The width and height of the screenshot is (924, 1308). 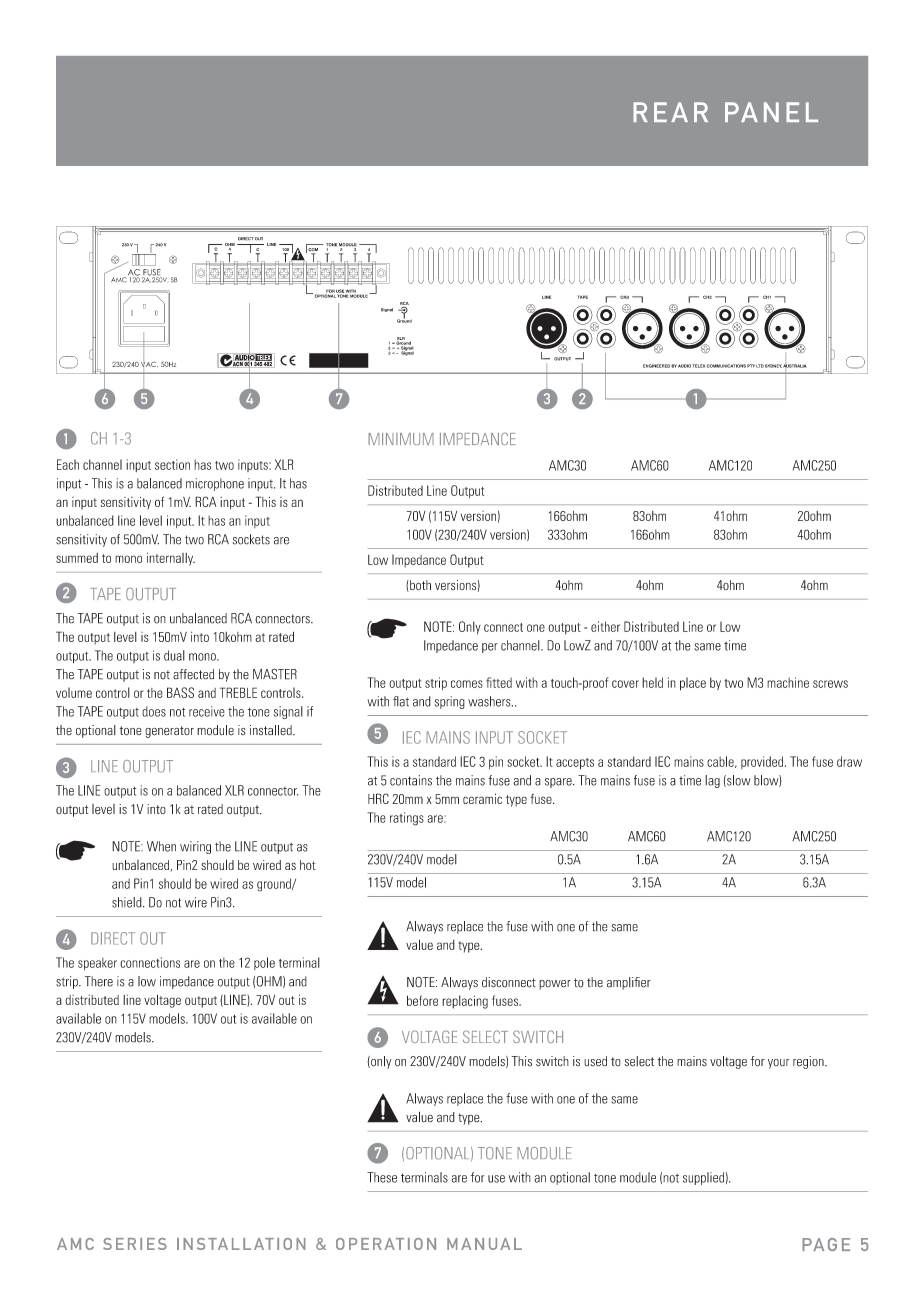 I want to click on either, so click(x=605, y=626).
